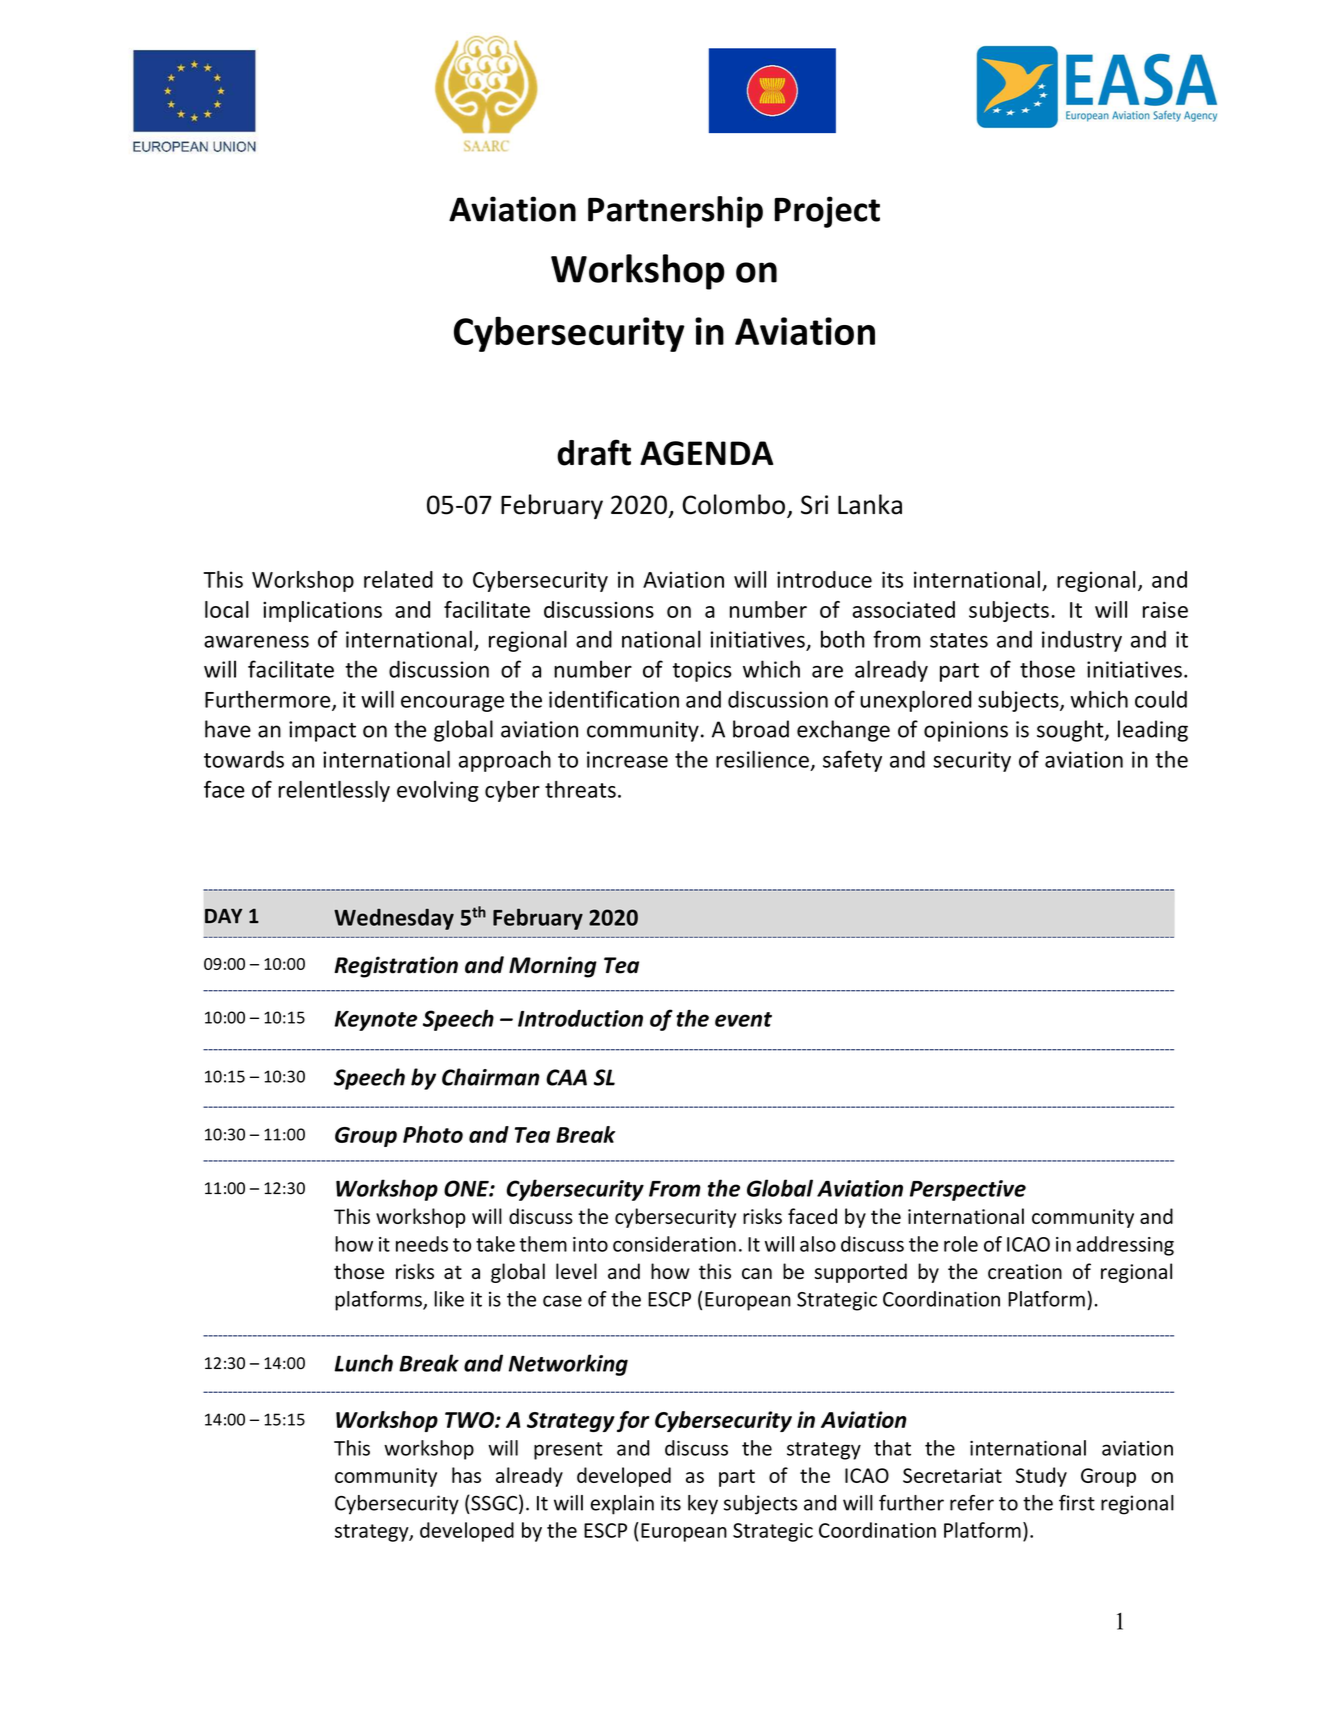  Describe the element at coordinates (594, 452) in the image. I see `draft` at that location.
